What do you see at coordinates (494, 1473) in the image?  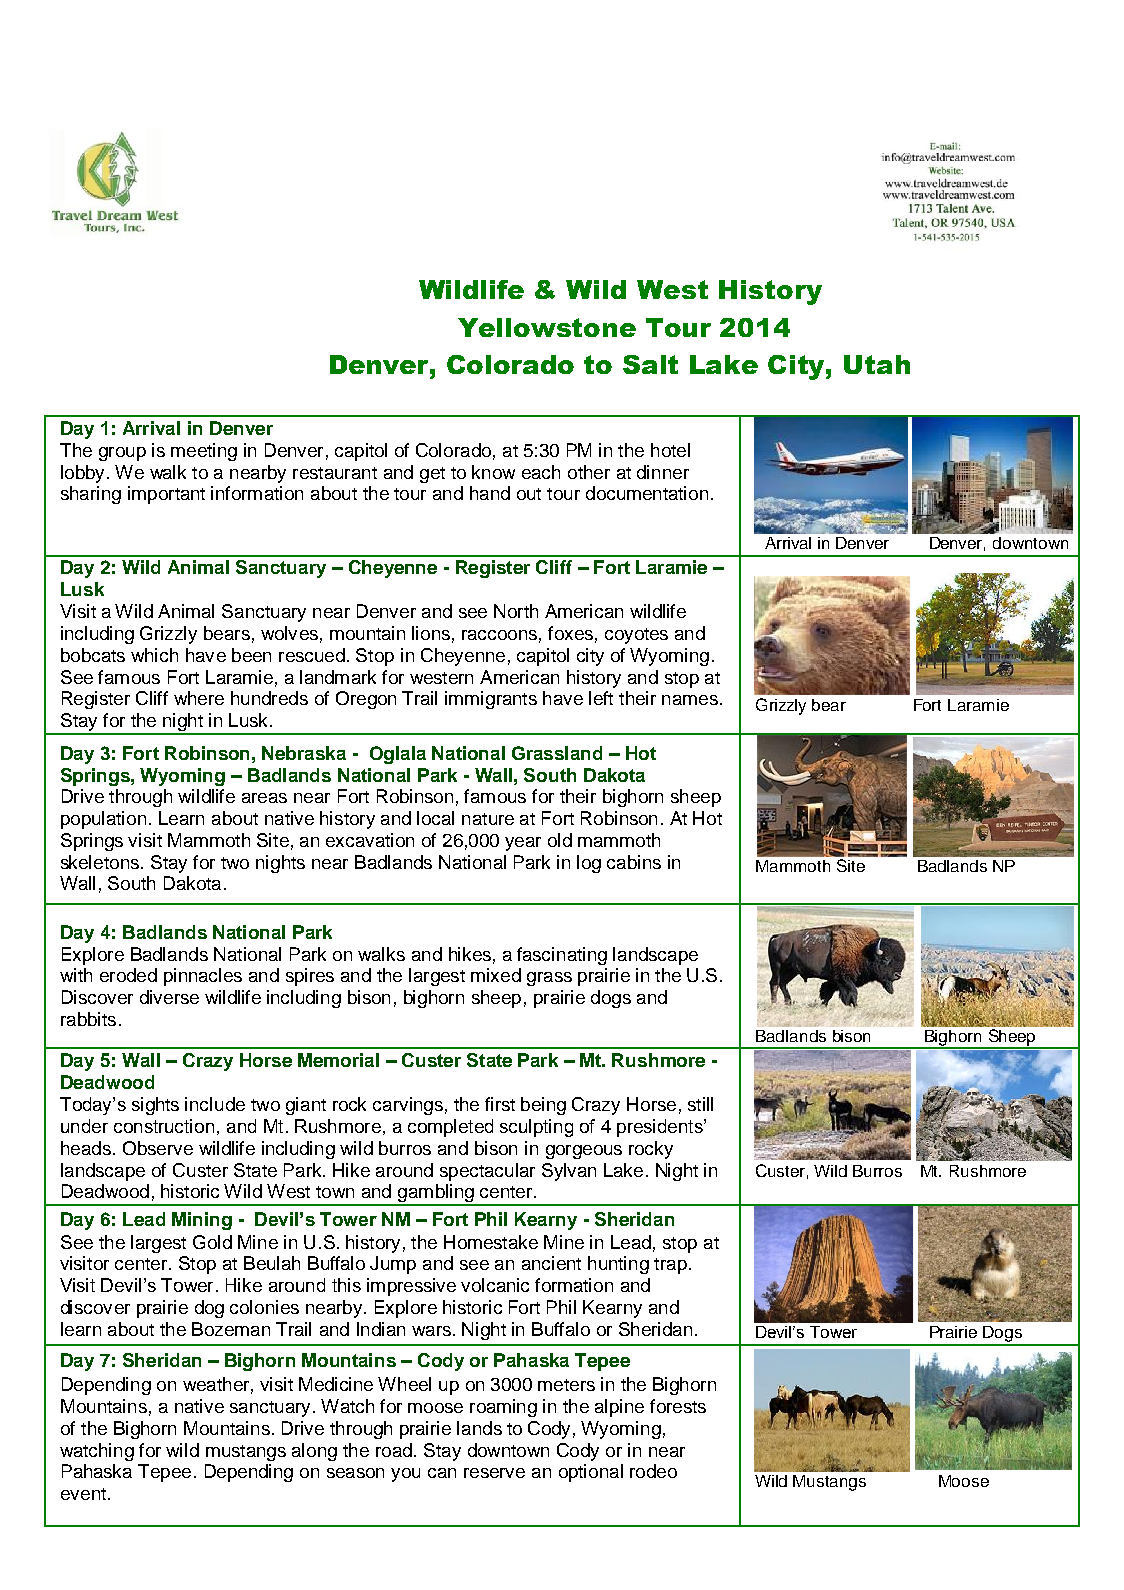 I see `reserve` at bounding box center [494, 1473].
